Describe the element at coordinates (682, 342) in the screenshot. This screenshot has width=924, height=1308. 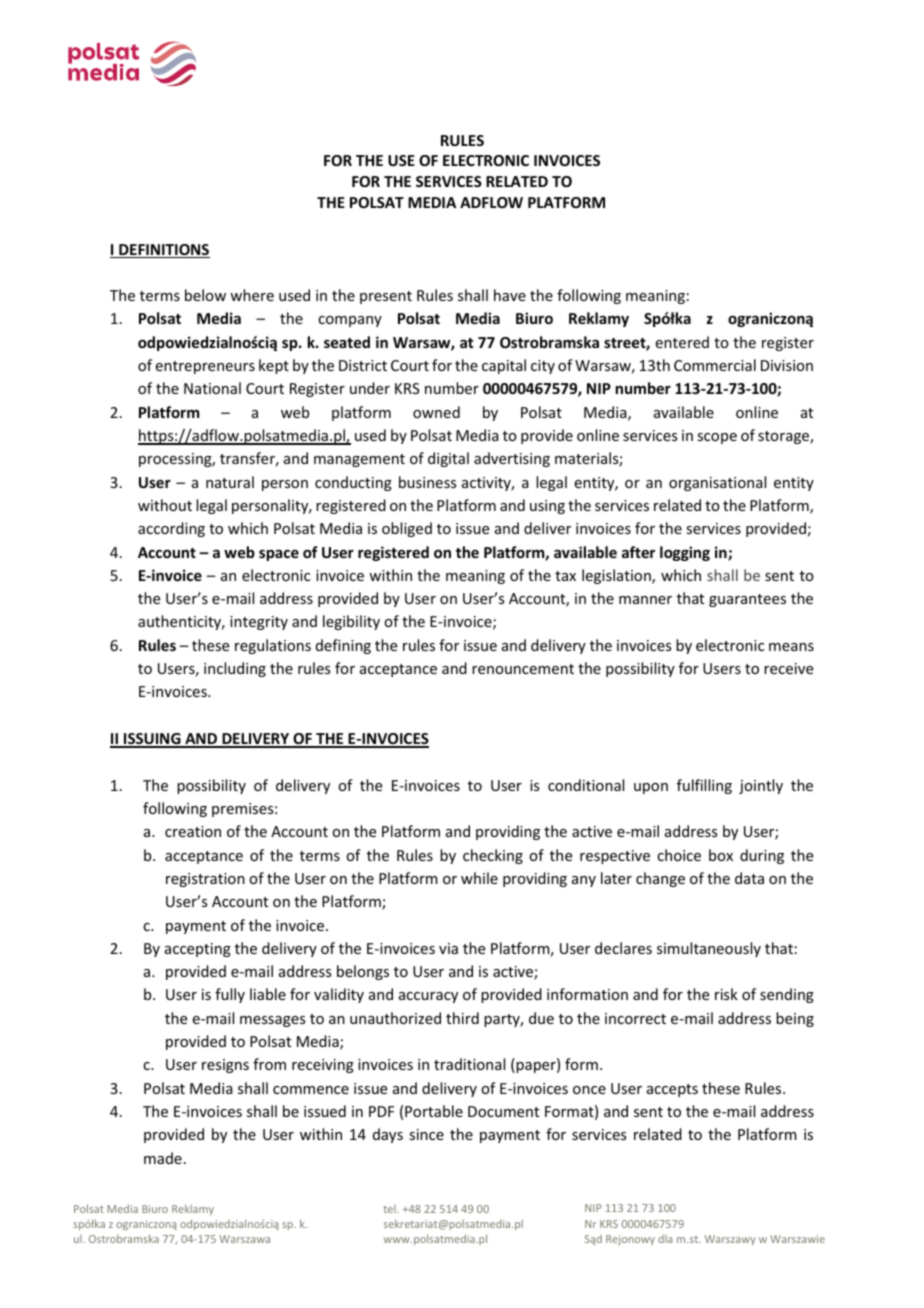
I see `entered` at that location.
